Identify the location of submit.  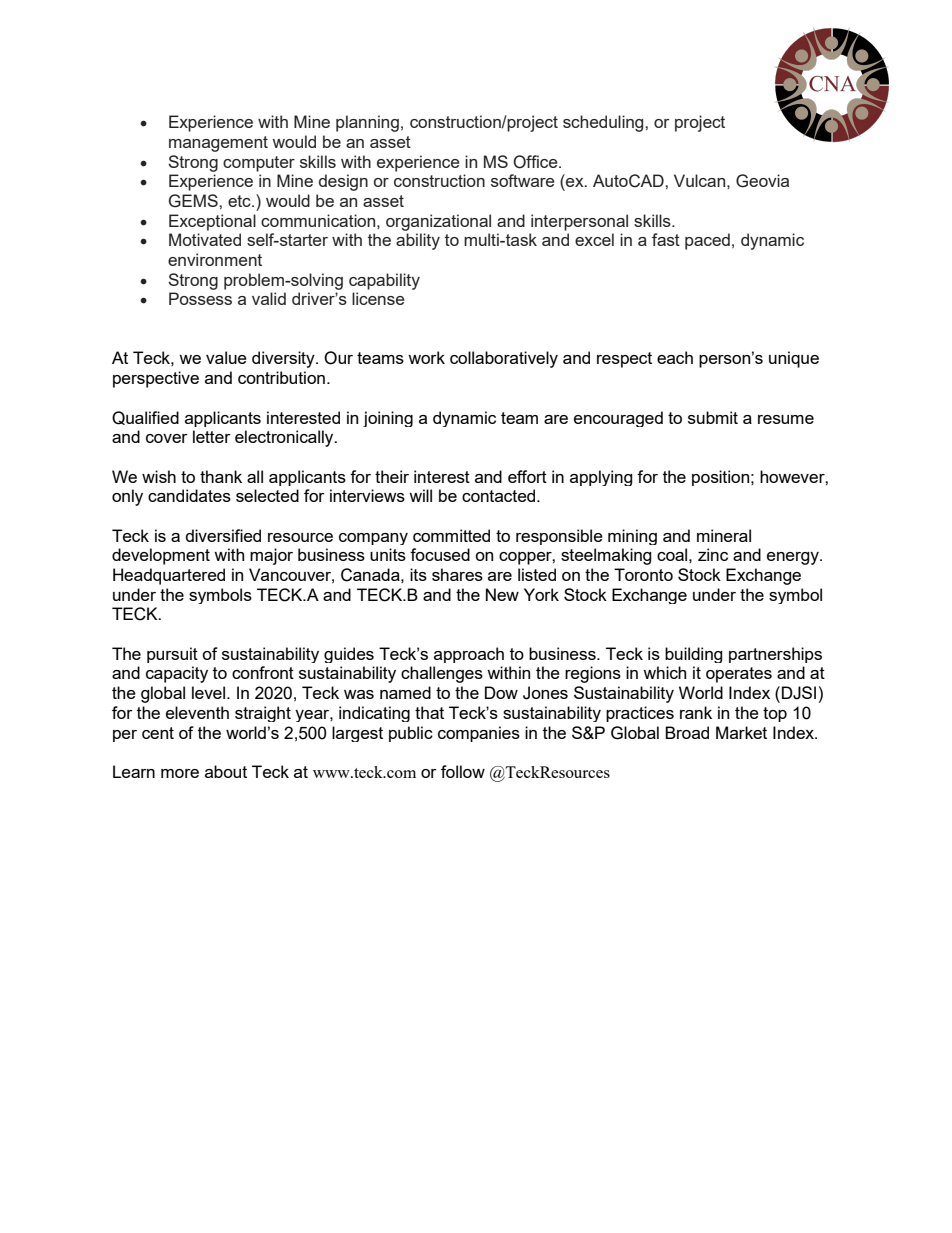
(713, 417).
